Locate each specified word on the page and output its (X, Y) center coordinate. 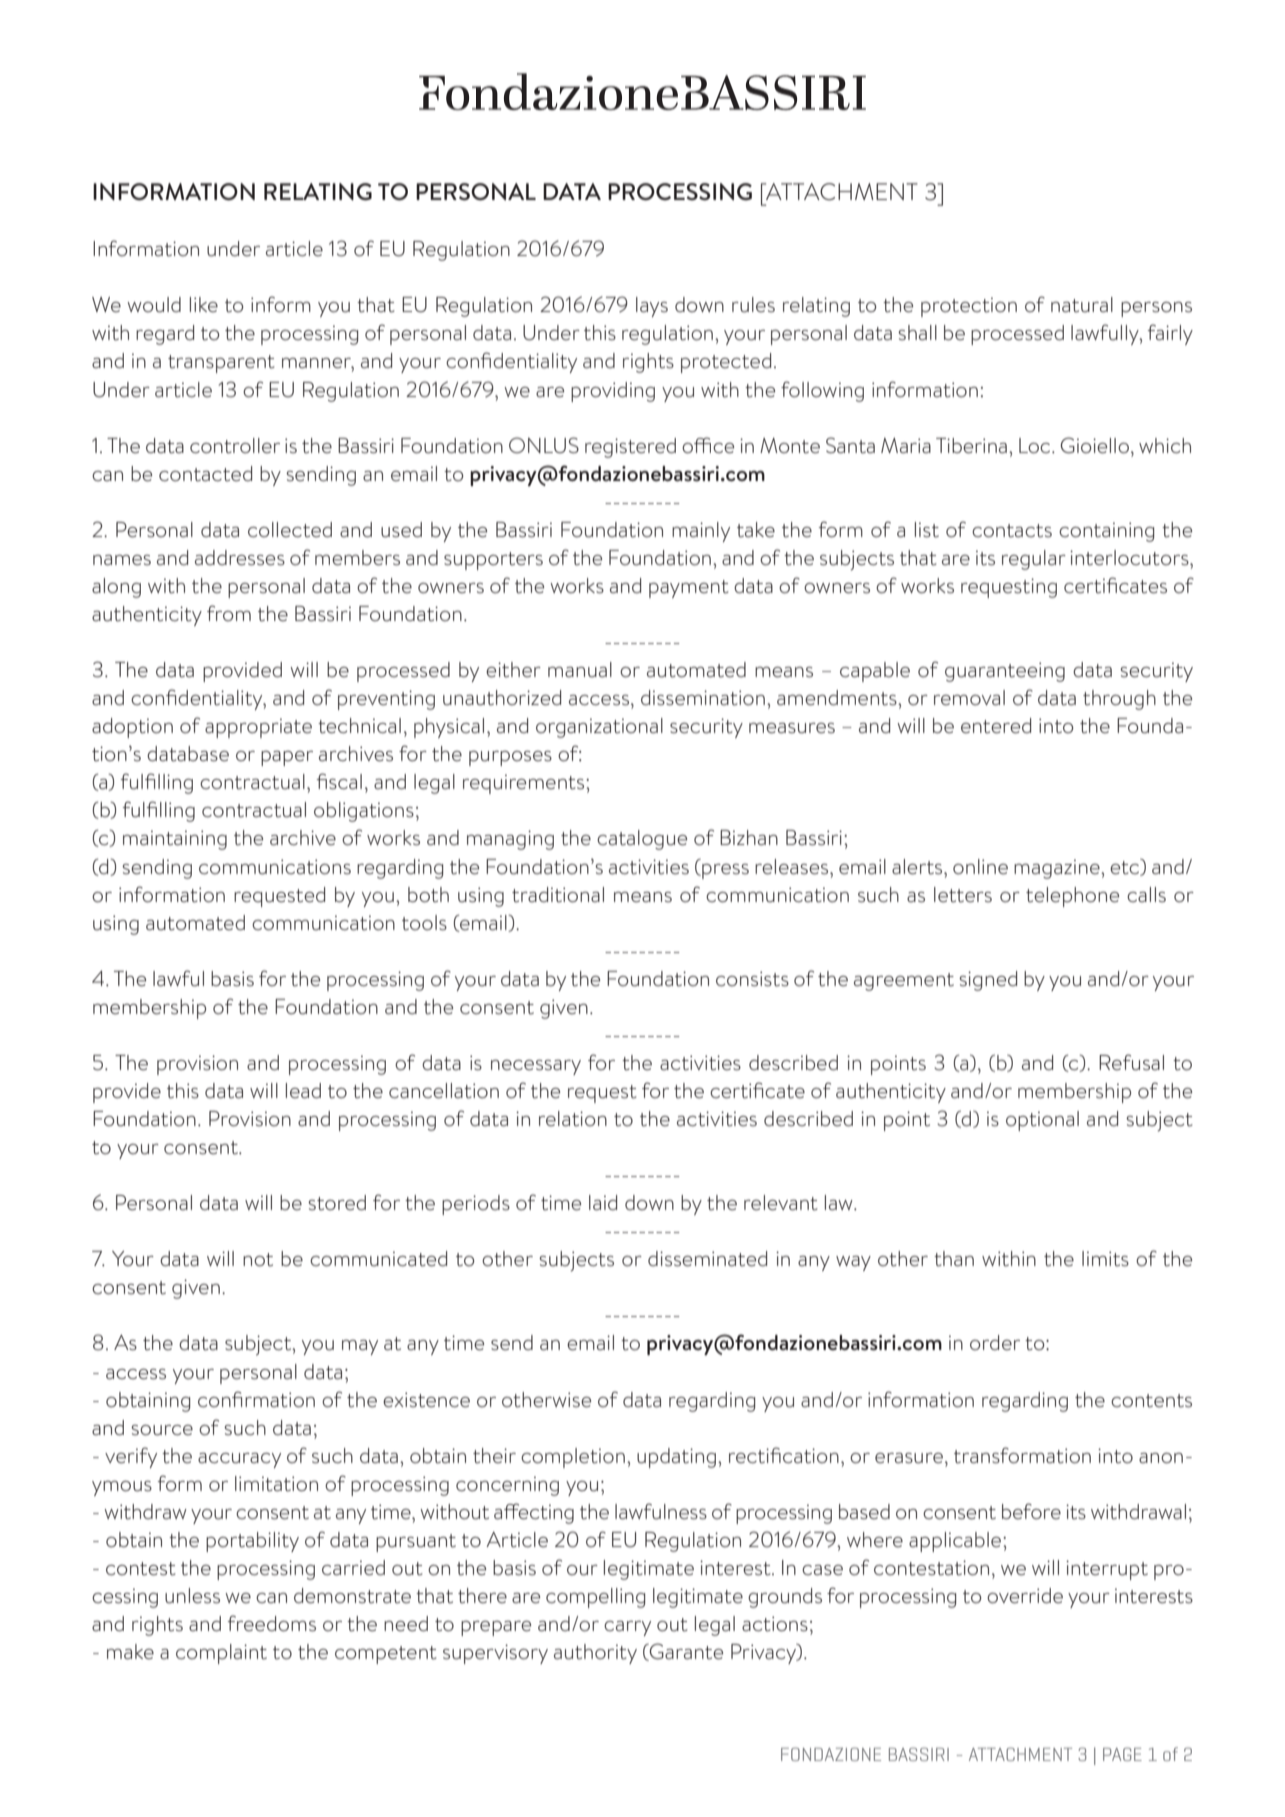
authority (595, 1654)
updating (676, 1458)
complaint (221, 1654)
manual (580, 670)
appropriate (258, 728)
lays (652, 307)
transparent (221, 364)
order (995, 1342)
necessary (536, 1067)
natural (1082, 305)
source (162, 1430)
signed (988, 981)
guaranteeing (1005, 672)
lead (303, 1090)
